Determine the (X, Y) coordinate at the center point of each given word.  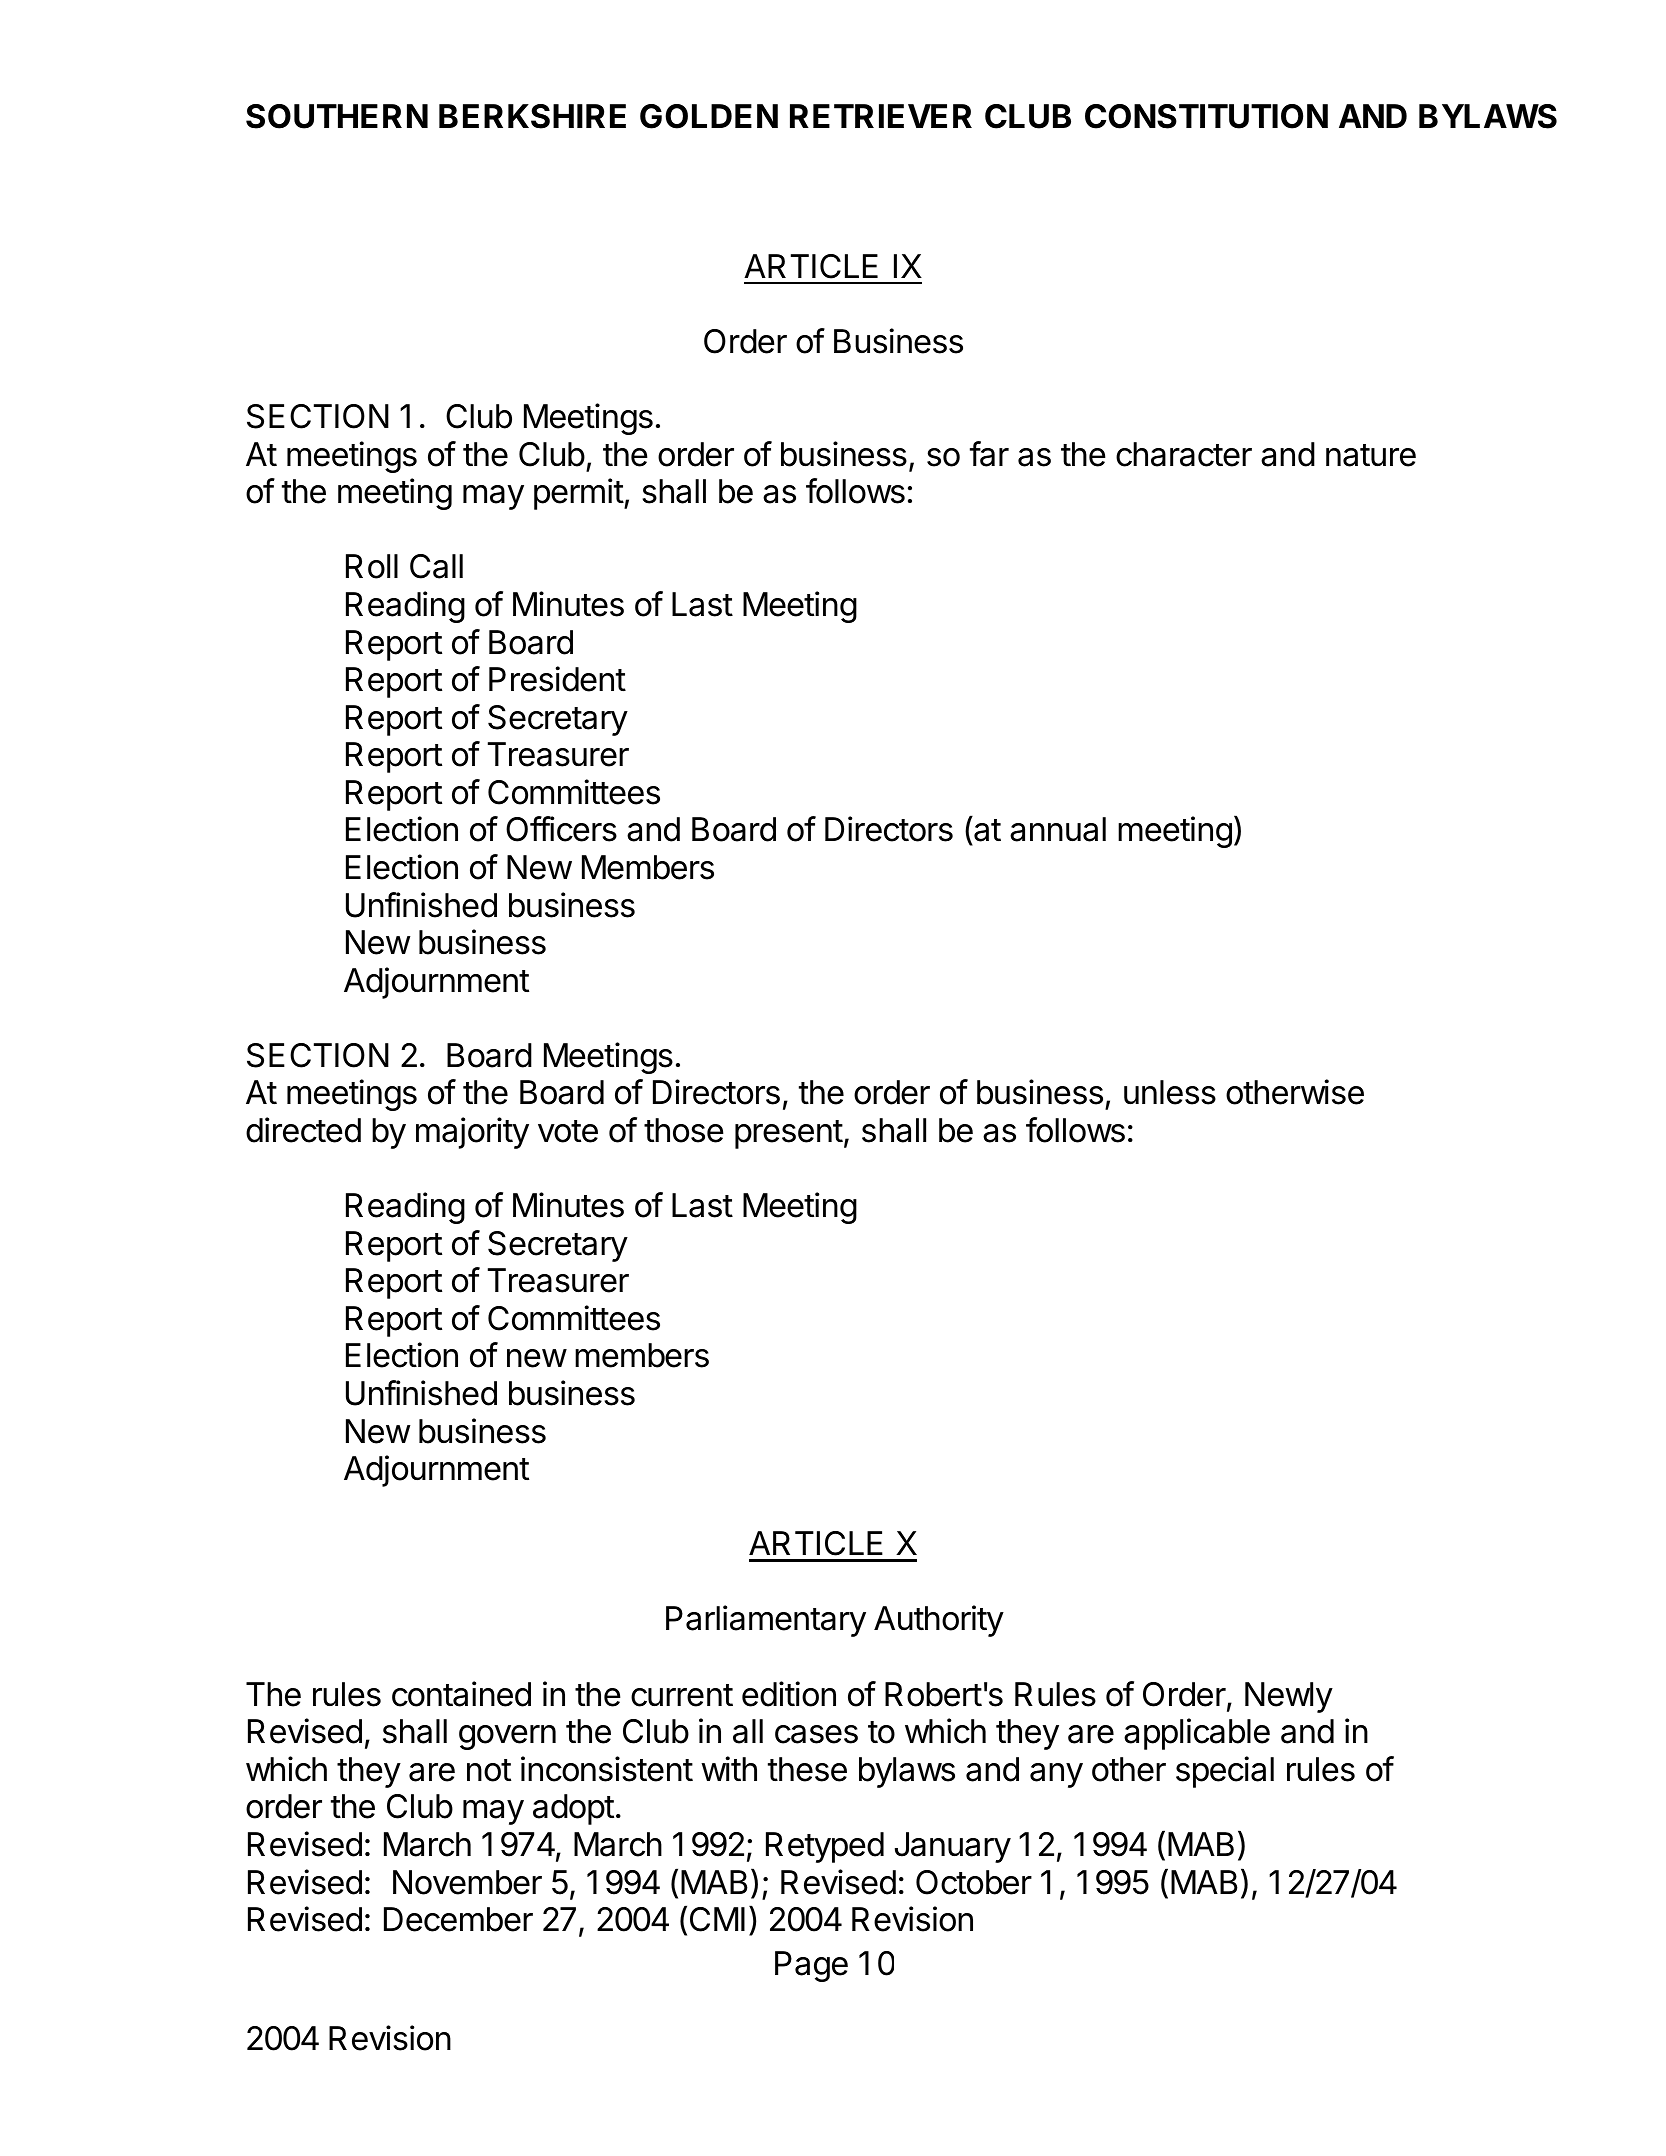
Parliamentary (766, 1621)
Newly (1289, 1697)
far (989, 454)
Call (436, 566)
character (1184, 454)
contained (461, 1694)
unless (1170, 1092)
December (458, 1919)
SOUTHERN (337, 116)
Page (811, 1966)
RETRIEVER (881, 116)
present (789, 1134)
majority (472, 1133)
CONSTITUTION (1206, 116)
